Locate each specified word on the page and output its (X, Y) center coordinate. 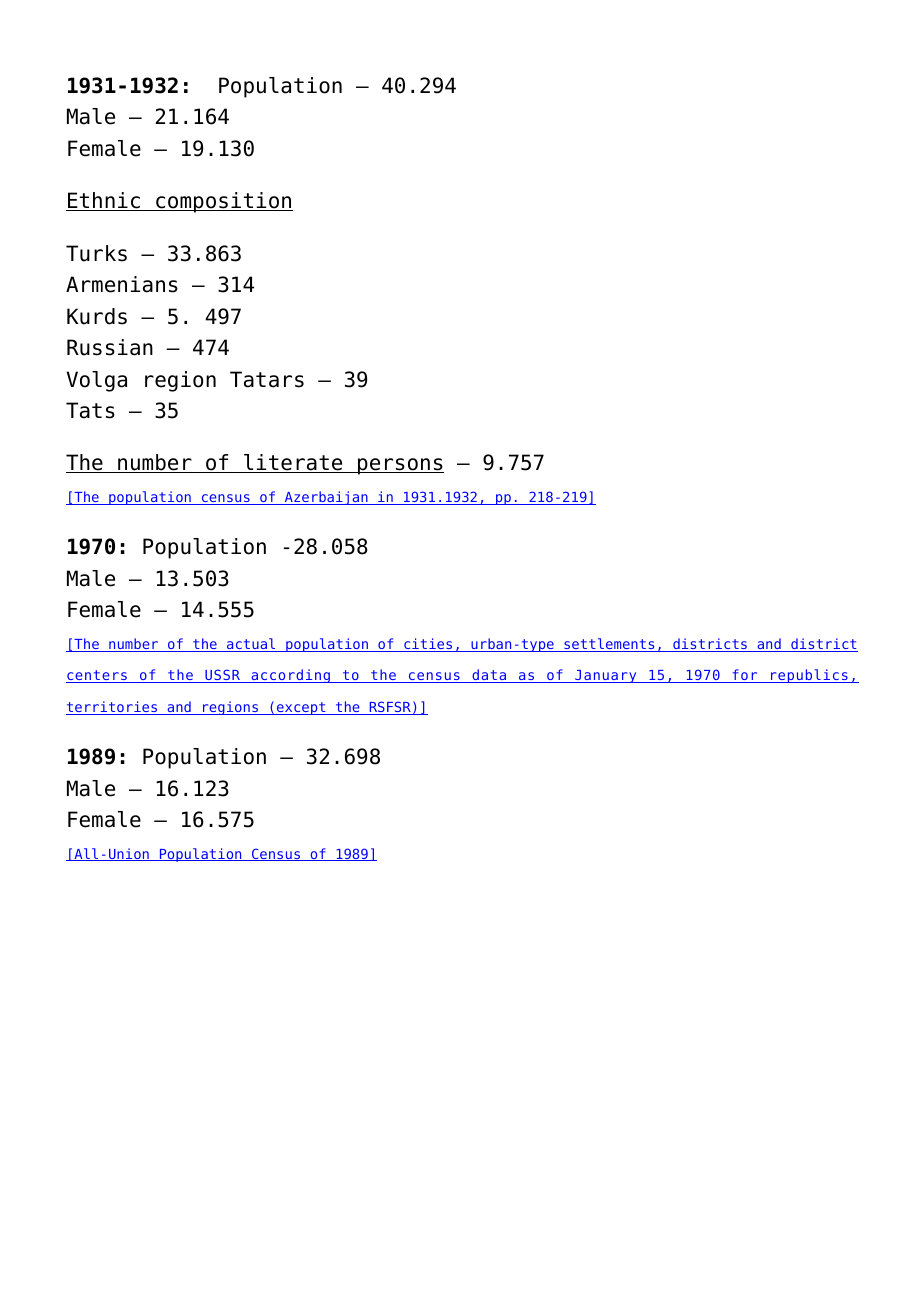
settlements (609, 645)
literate (293, 463)
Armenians (122, 284)
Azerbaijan (326, 498)
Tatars (267, 379)
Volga (96, 381)
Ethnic (104, 201)
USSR (223, 676)
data (489, 676)
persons (400, 466)
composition (223, 202)
